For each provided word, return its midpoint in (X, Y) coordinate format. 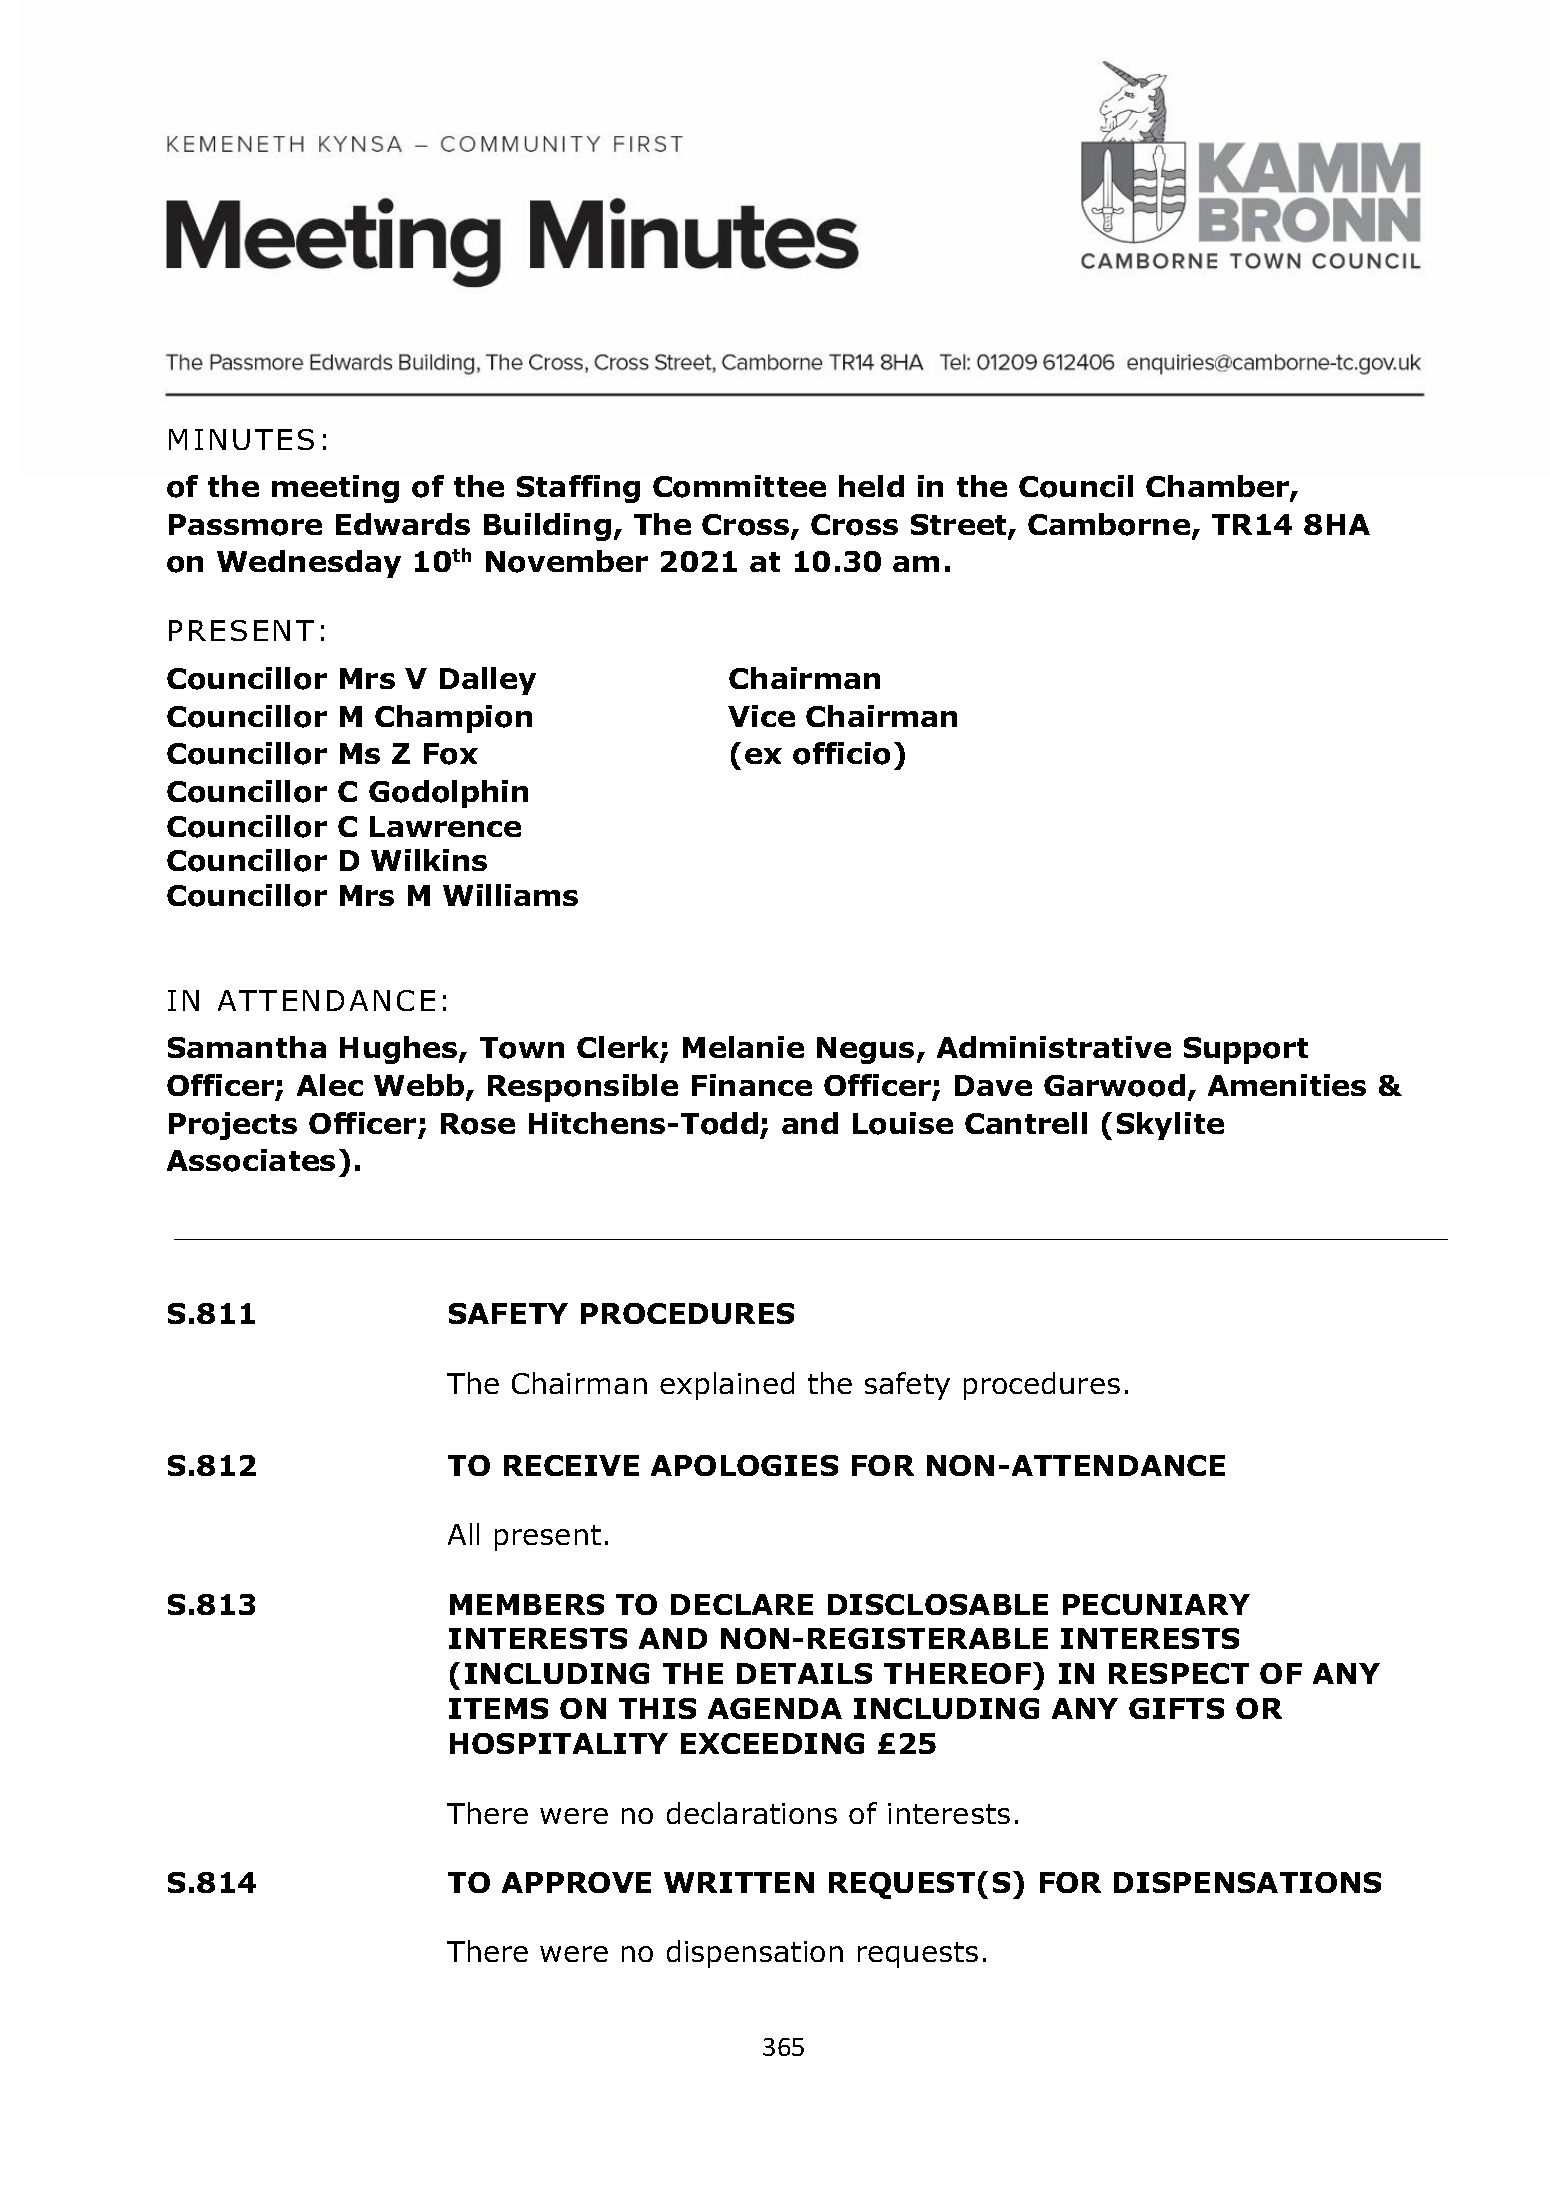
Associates (251, 1160)
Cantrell (1026, 1123)
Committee (739, 486)
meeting (335, 489)
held (871, 486)
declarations (752, 1813)
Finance (752, 1085)
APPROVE (576, 1882)
